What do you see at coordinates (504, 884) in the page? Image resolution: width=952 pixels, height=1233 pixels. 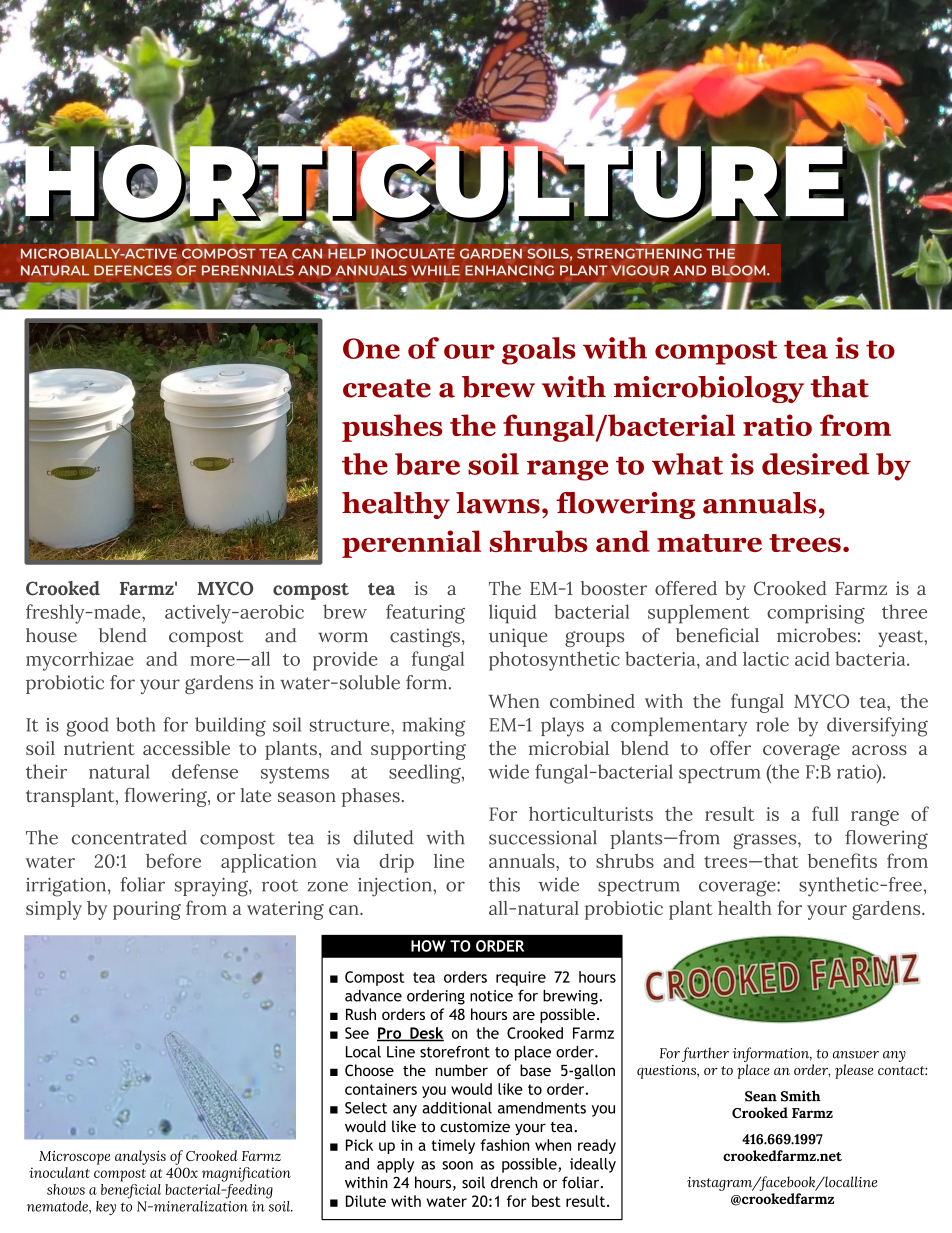 I see `this` at bounding box center [504, 884].
